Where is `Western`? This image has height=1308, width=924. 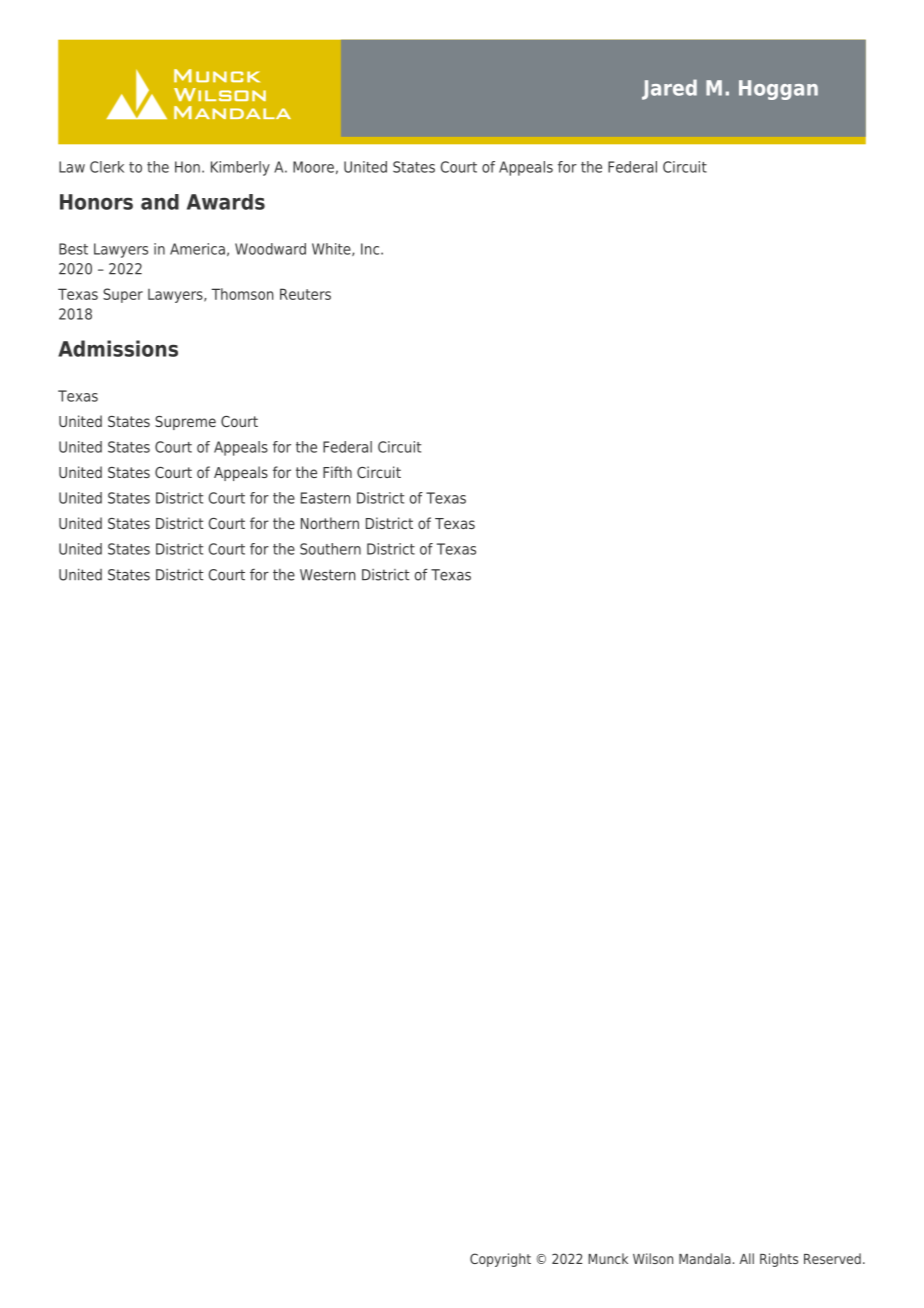 Western is located at coordinates (327, 575).
